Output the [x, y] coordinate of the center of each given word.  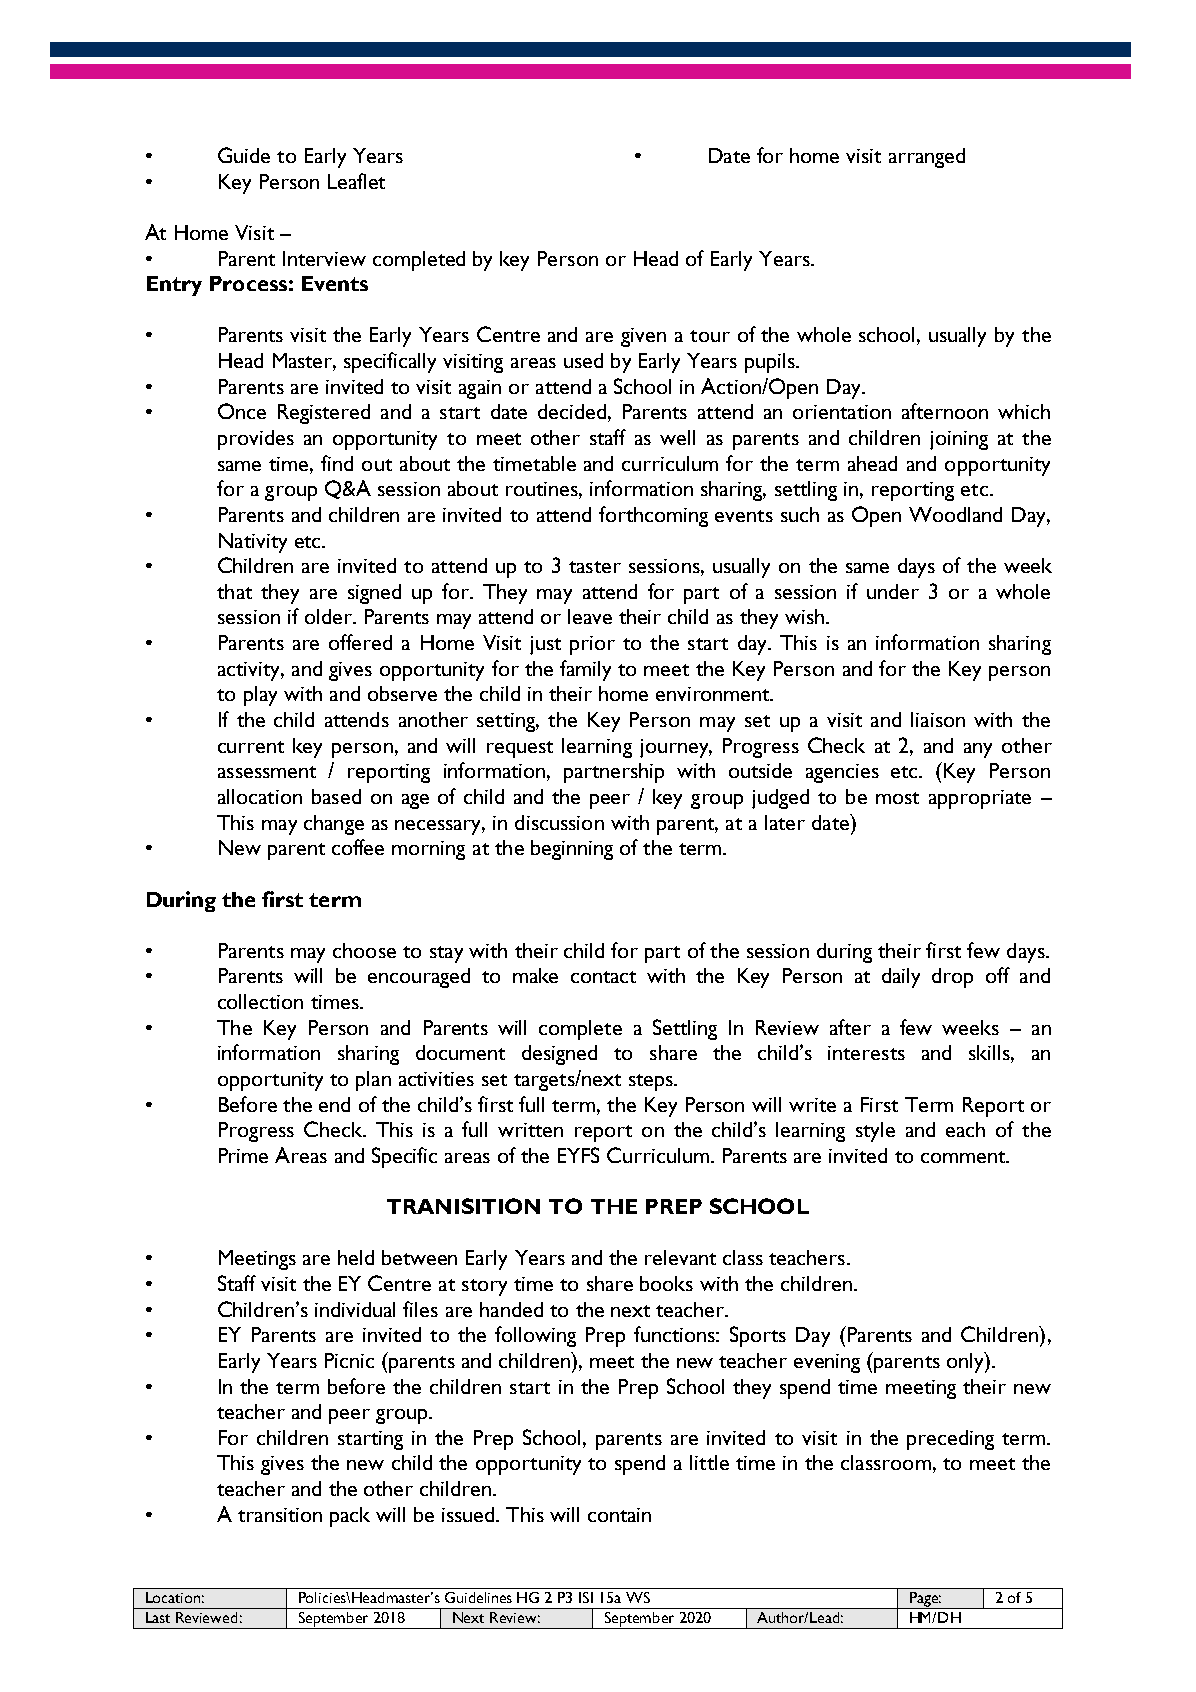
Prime [243, 1155]
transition [280, 1515]
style [875, 1132]
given [643, 337]
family [585, 670]
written [530, 1130]
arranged [927, 158]
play [260, 696]
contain [619, 1515]
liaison [938, 719]
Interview [324, 258]
